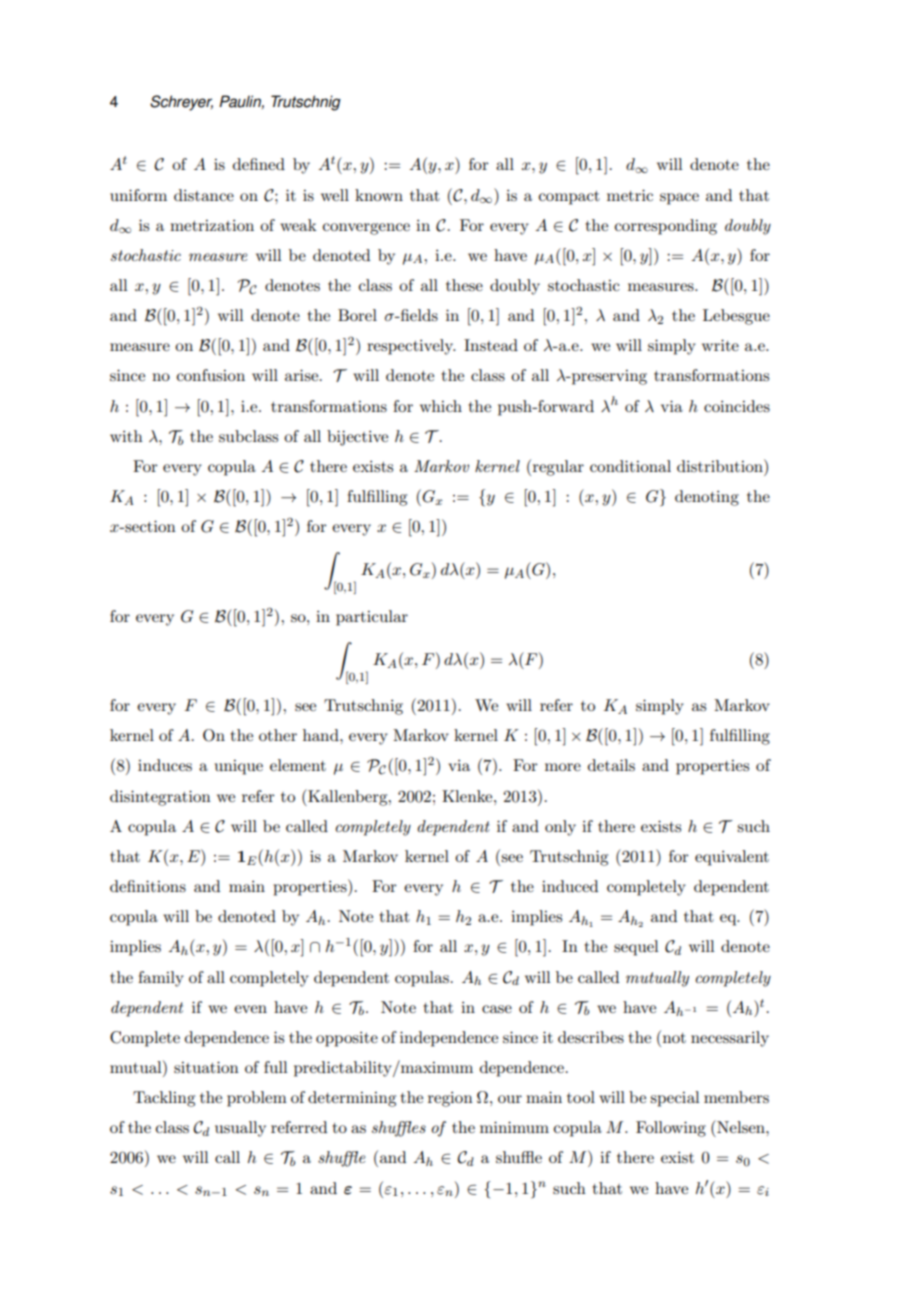 This screenshot has width=924, height=1308. Describe the element at coordinates (164, 1099) in the screenshot. I see `Tackling` at that location.
